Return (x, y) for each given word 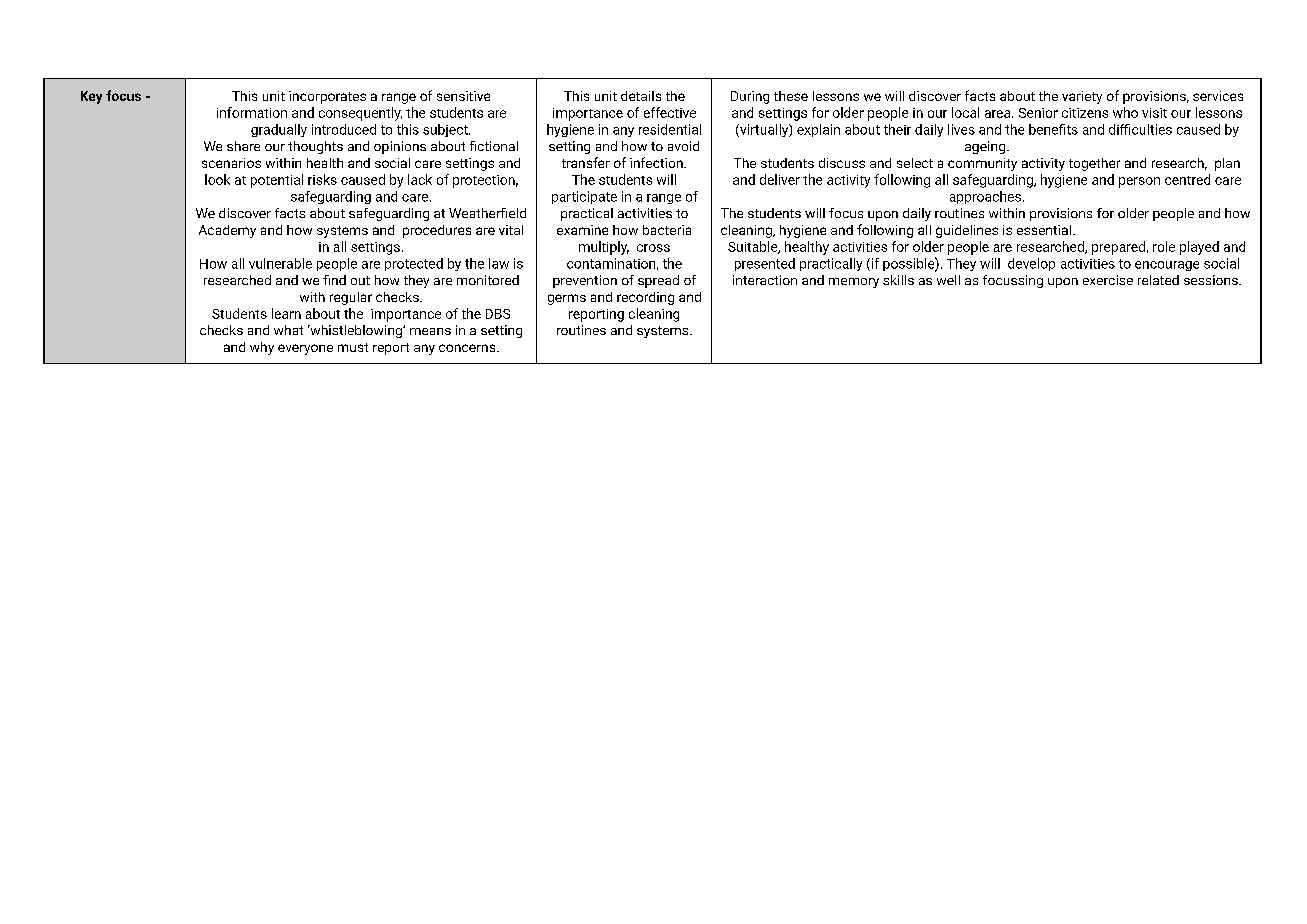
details (641, 96)
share (243, 146)
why (262, 348)
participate (584, 197)
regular (351, 298)
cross (653, 248)
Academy (227, 231)
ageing (986, 147)
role (1164, 246)
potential (277, 181)
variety (1082, 97)
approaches (985, 197)
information (252, 112)
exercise (1108, 280)
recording (645, 298)
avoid (683, 146)
